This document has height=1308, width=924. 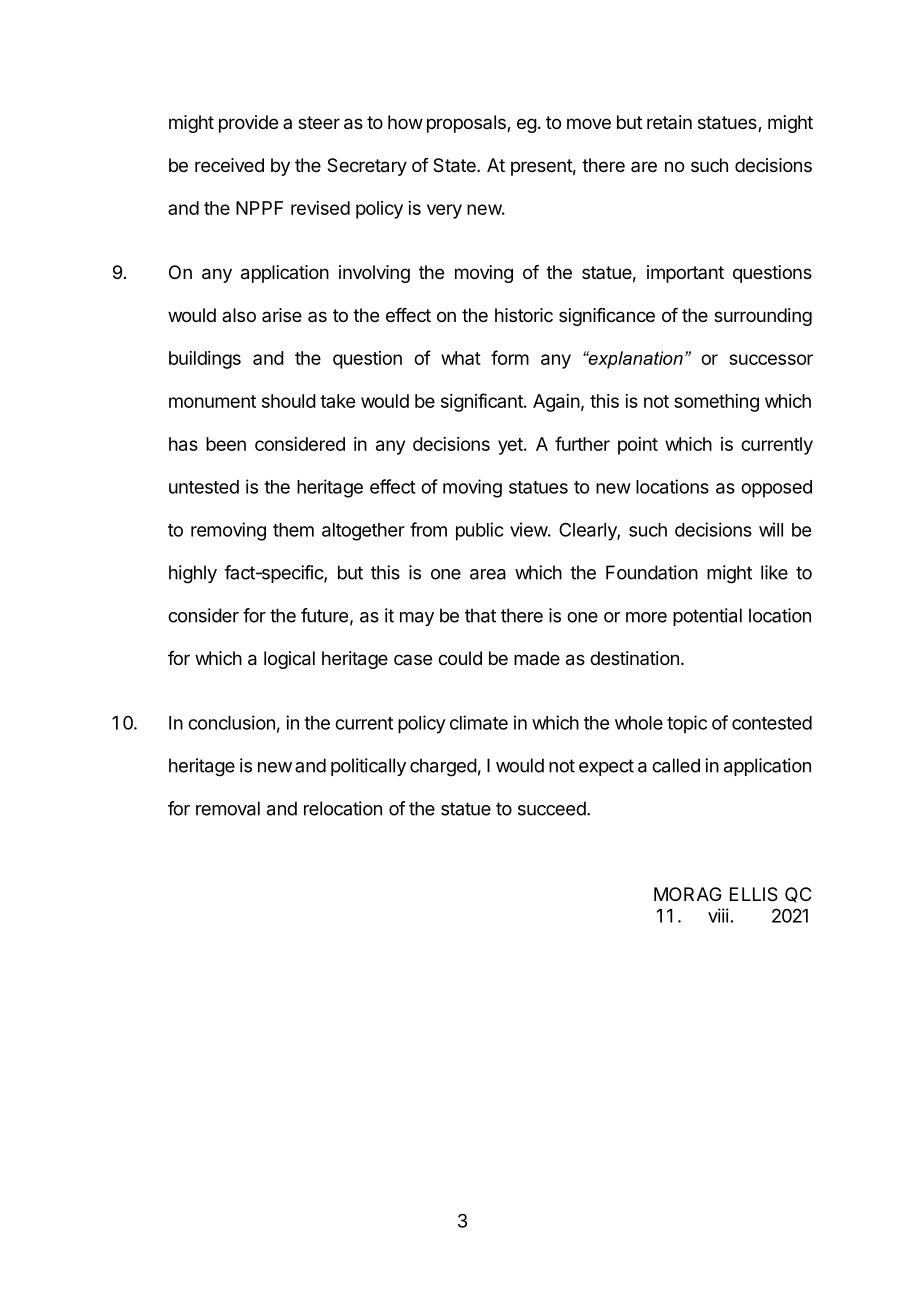 I want to click on removal, so click(x=228, y=808).
